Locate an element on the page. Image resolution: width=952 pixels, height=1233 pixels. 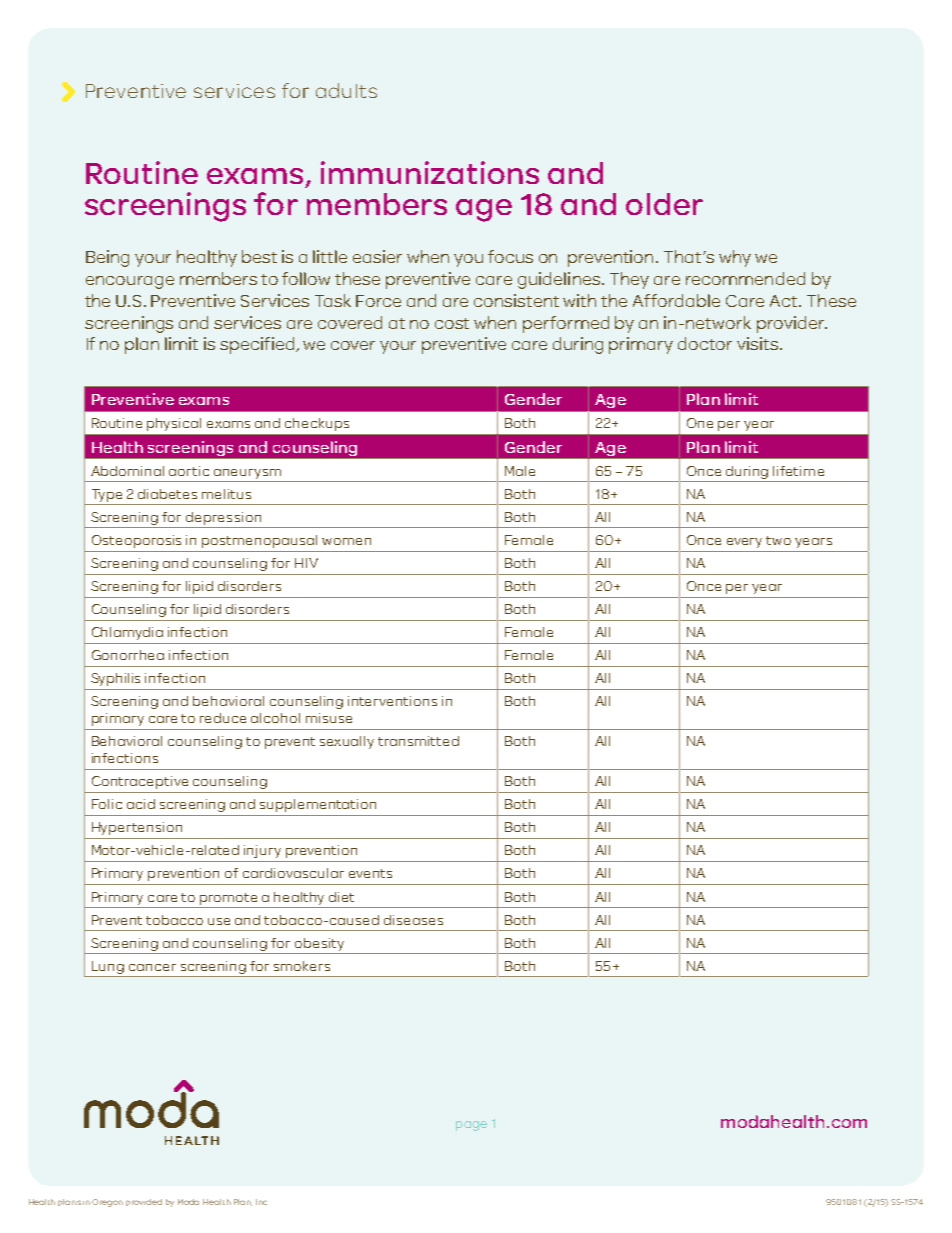
women is located at coordinates (346, 541).
